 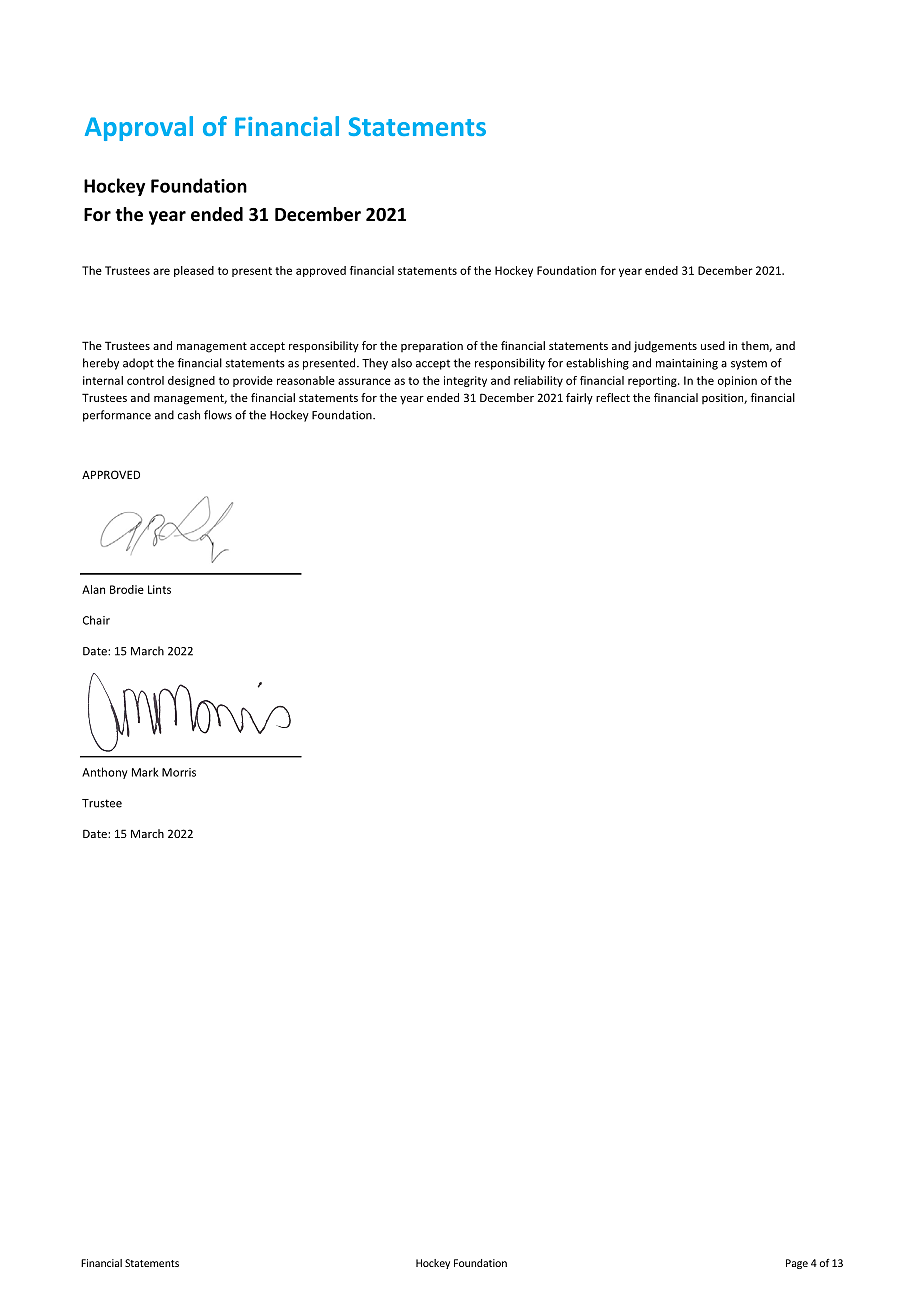 I want to click on Approval, so click(x=139, y=128).
